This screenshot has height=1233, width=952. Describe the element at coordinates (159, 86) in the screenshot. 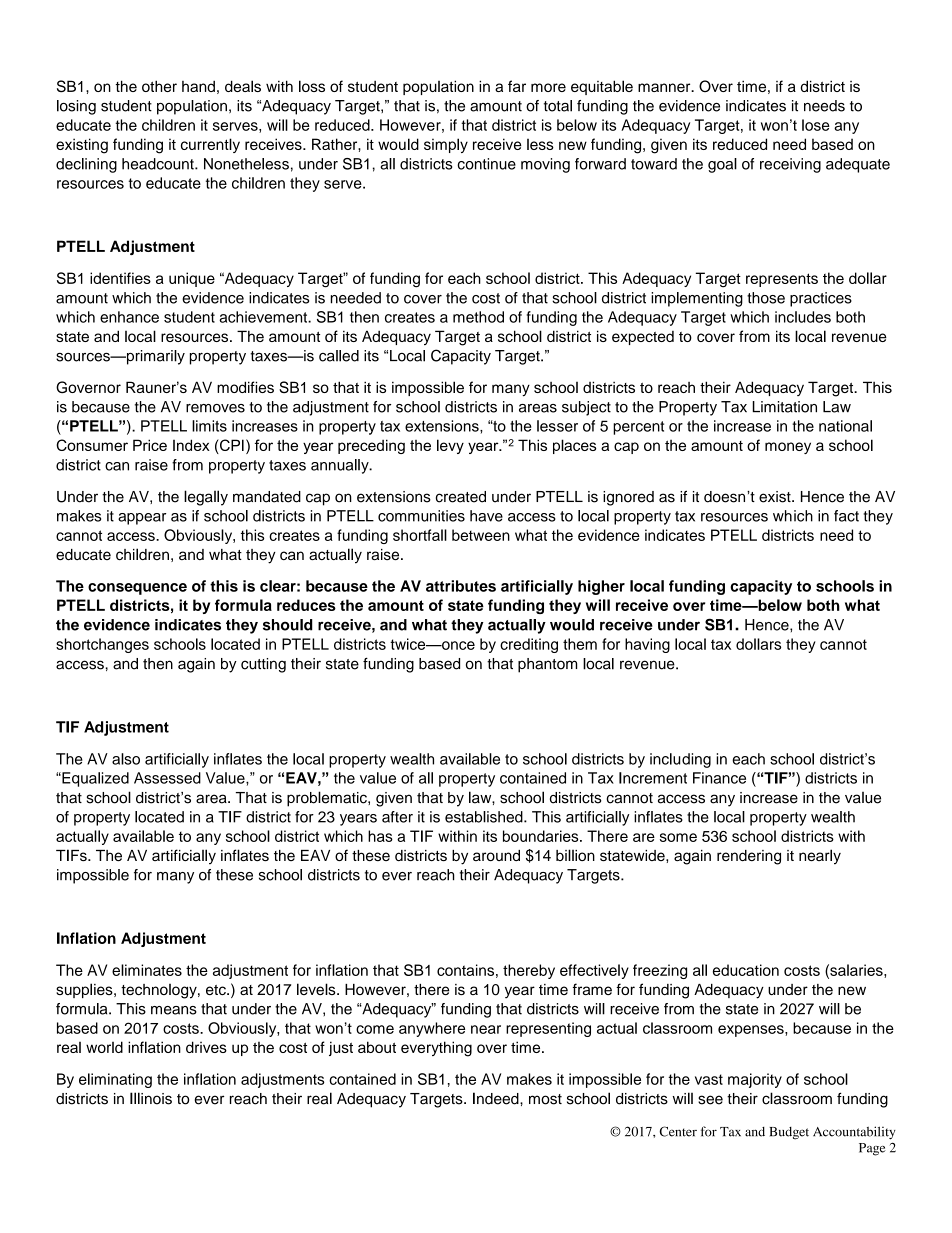

I see `other` at that location.
